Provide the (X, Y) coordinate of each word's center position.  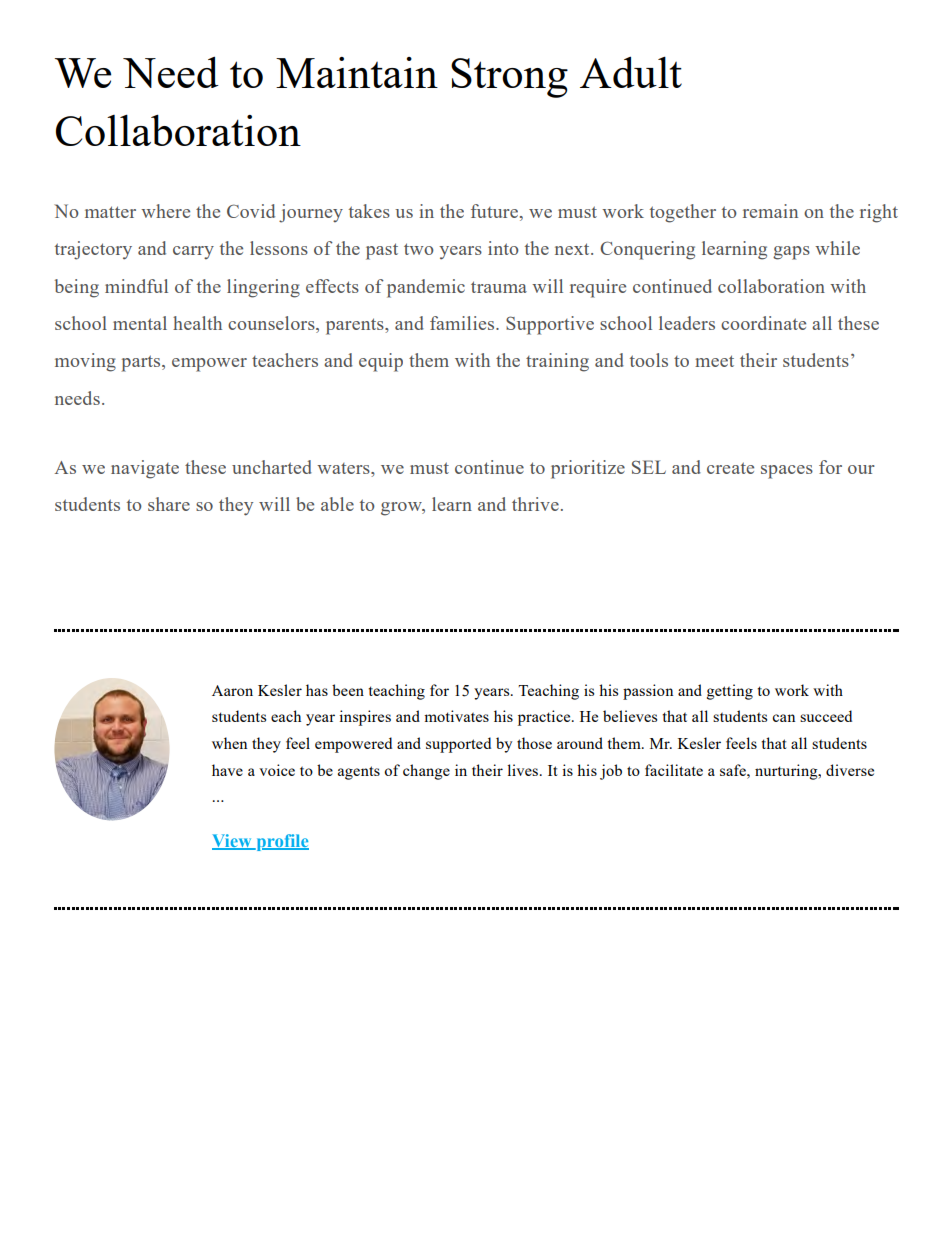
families (463, 323)
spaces (787, 472)
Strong (509, 78)
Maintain (357, 72)
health (197, 323)
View (233, 842)
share (169, 504)
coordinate (763, 323)
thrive (535, 504)
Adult (631, 72)
